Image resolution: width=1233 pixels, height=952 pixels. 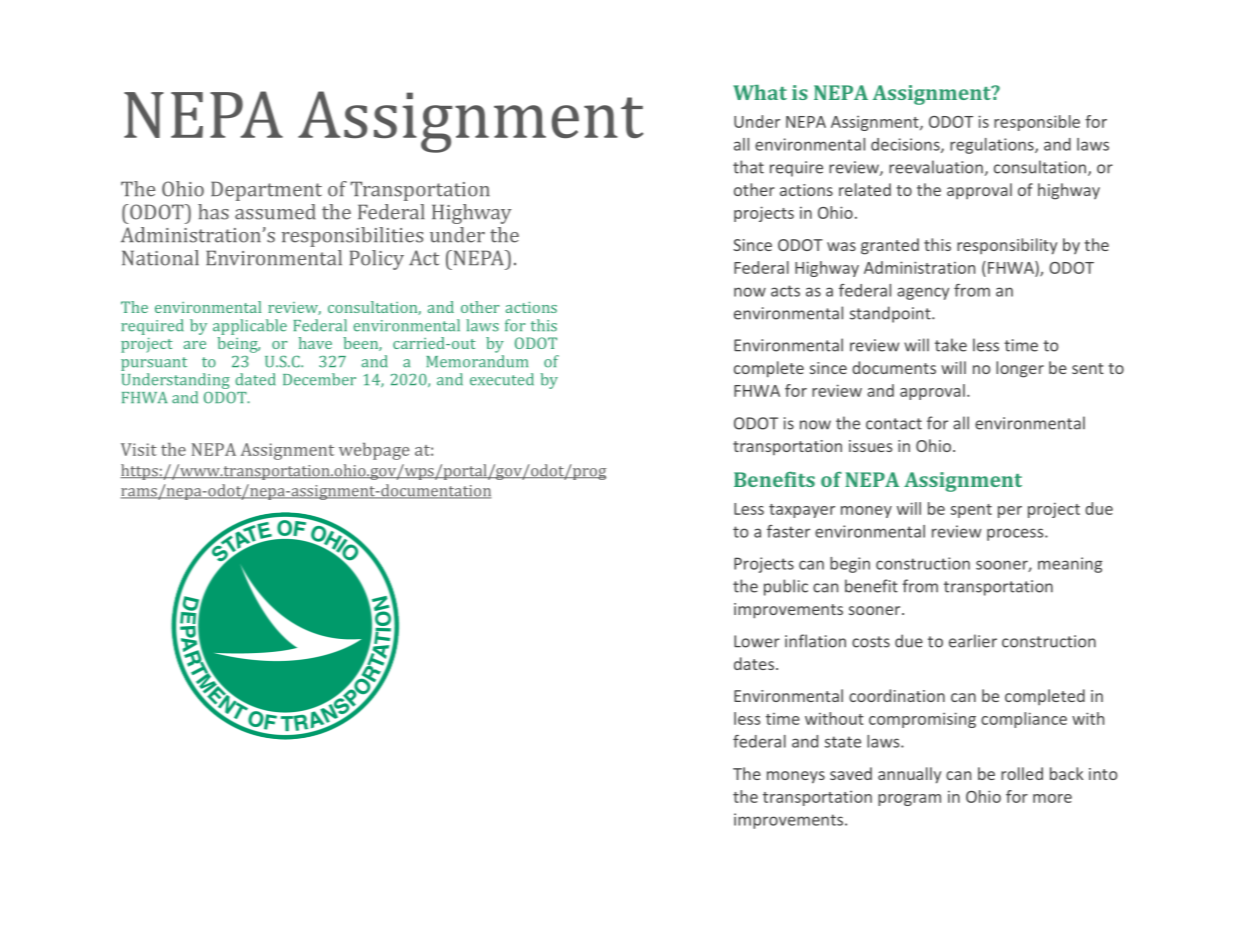 I want to click on What, so click(x=760, y=92).
